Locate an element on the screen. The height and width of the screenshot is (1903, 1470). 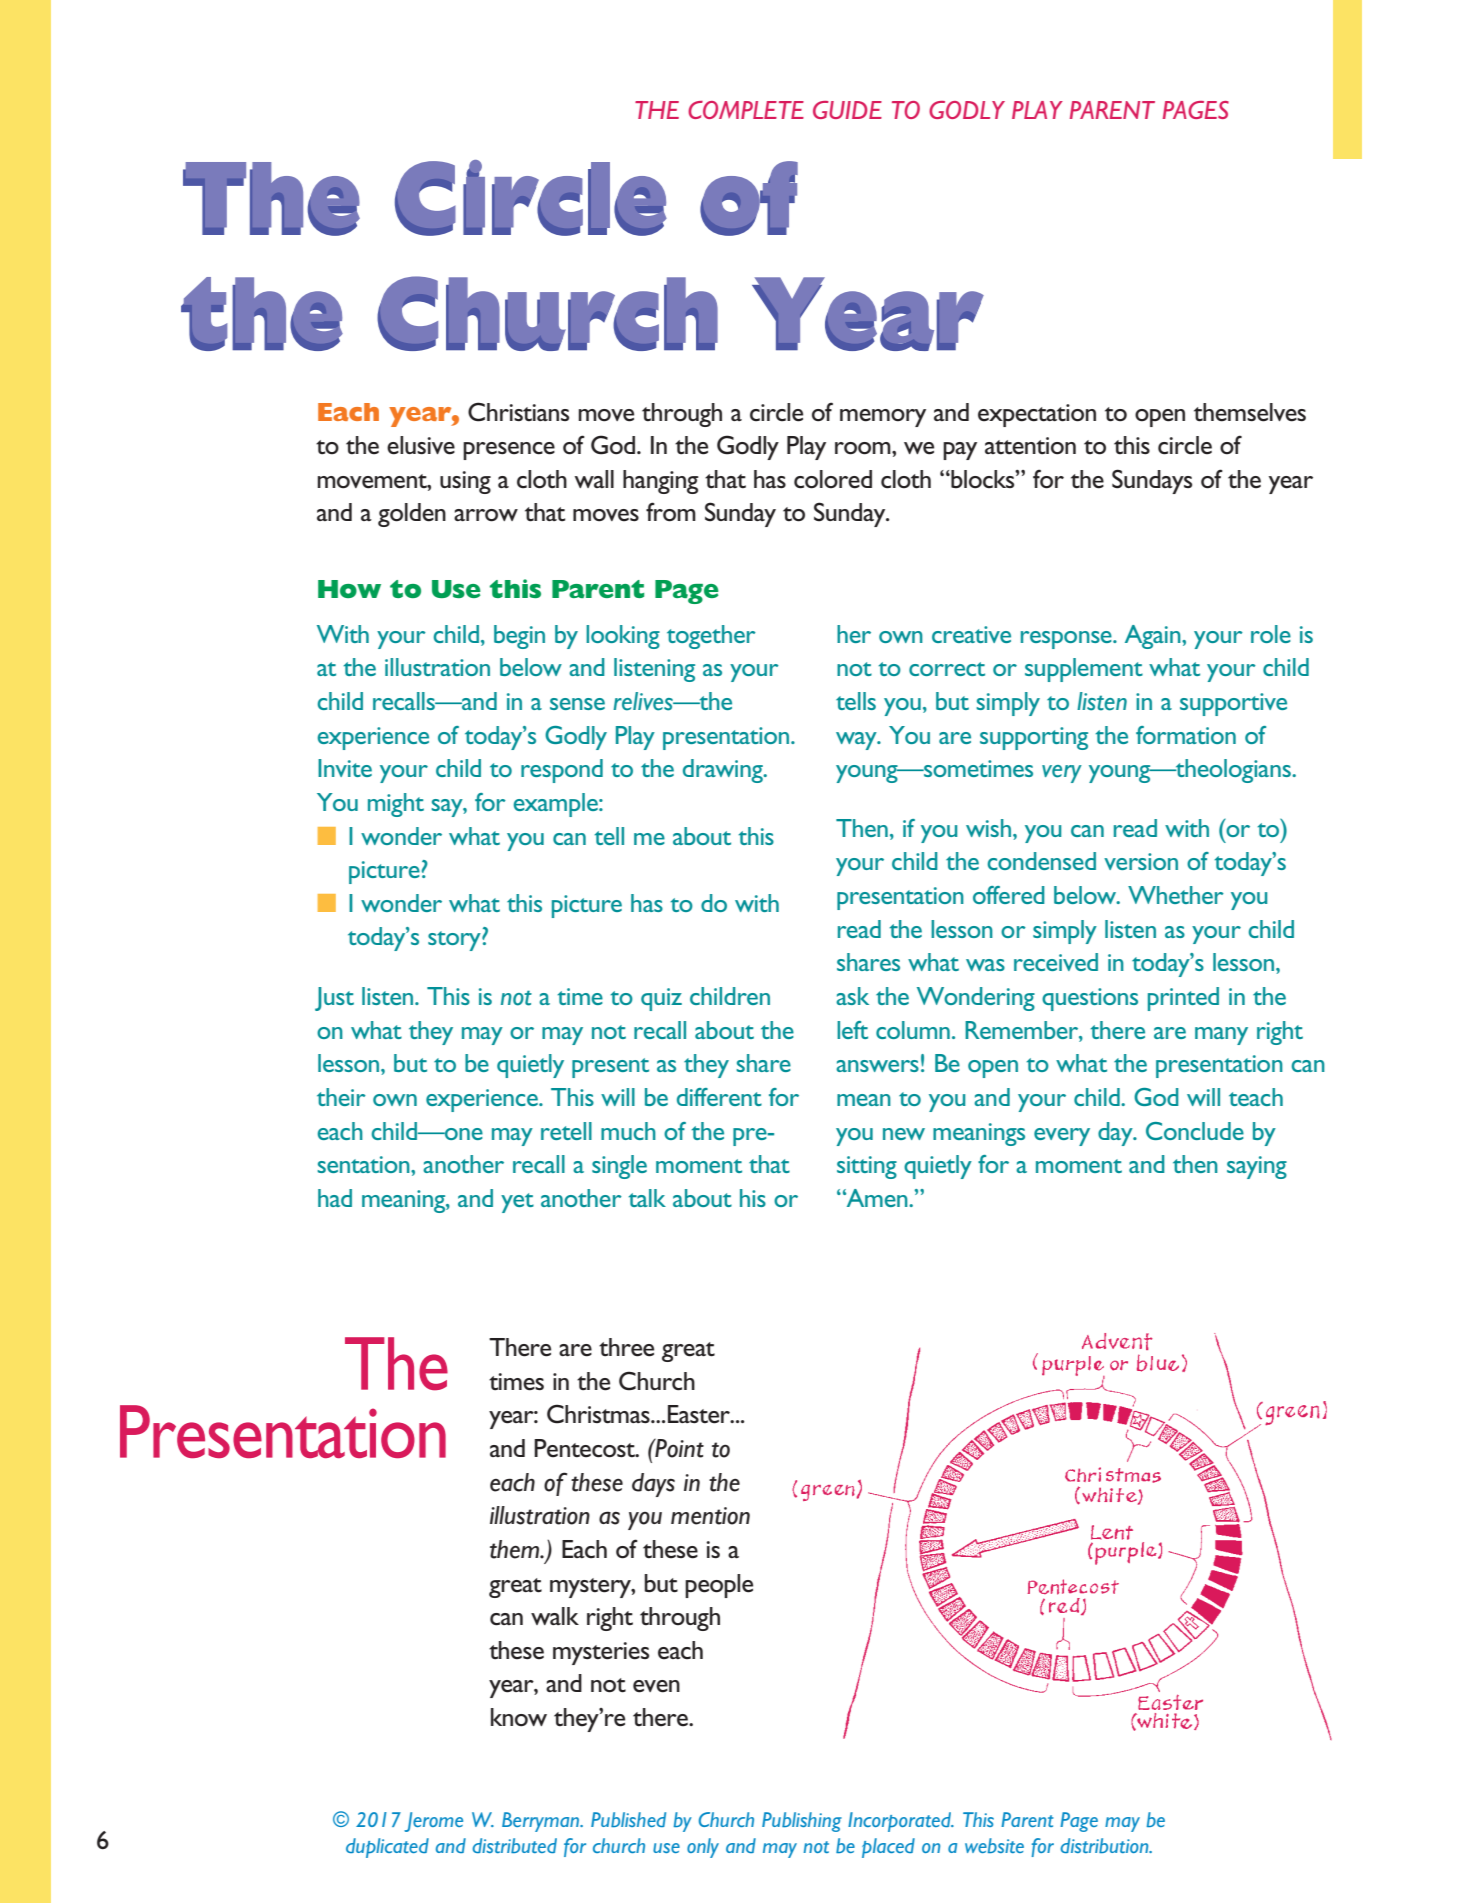
Point is located at coordinates (678, 1448).
